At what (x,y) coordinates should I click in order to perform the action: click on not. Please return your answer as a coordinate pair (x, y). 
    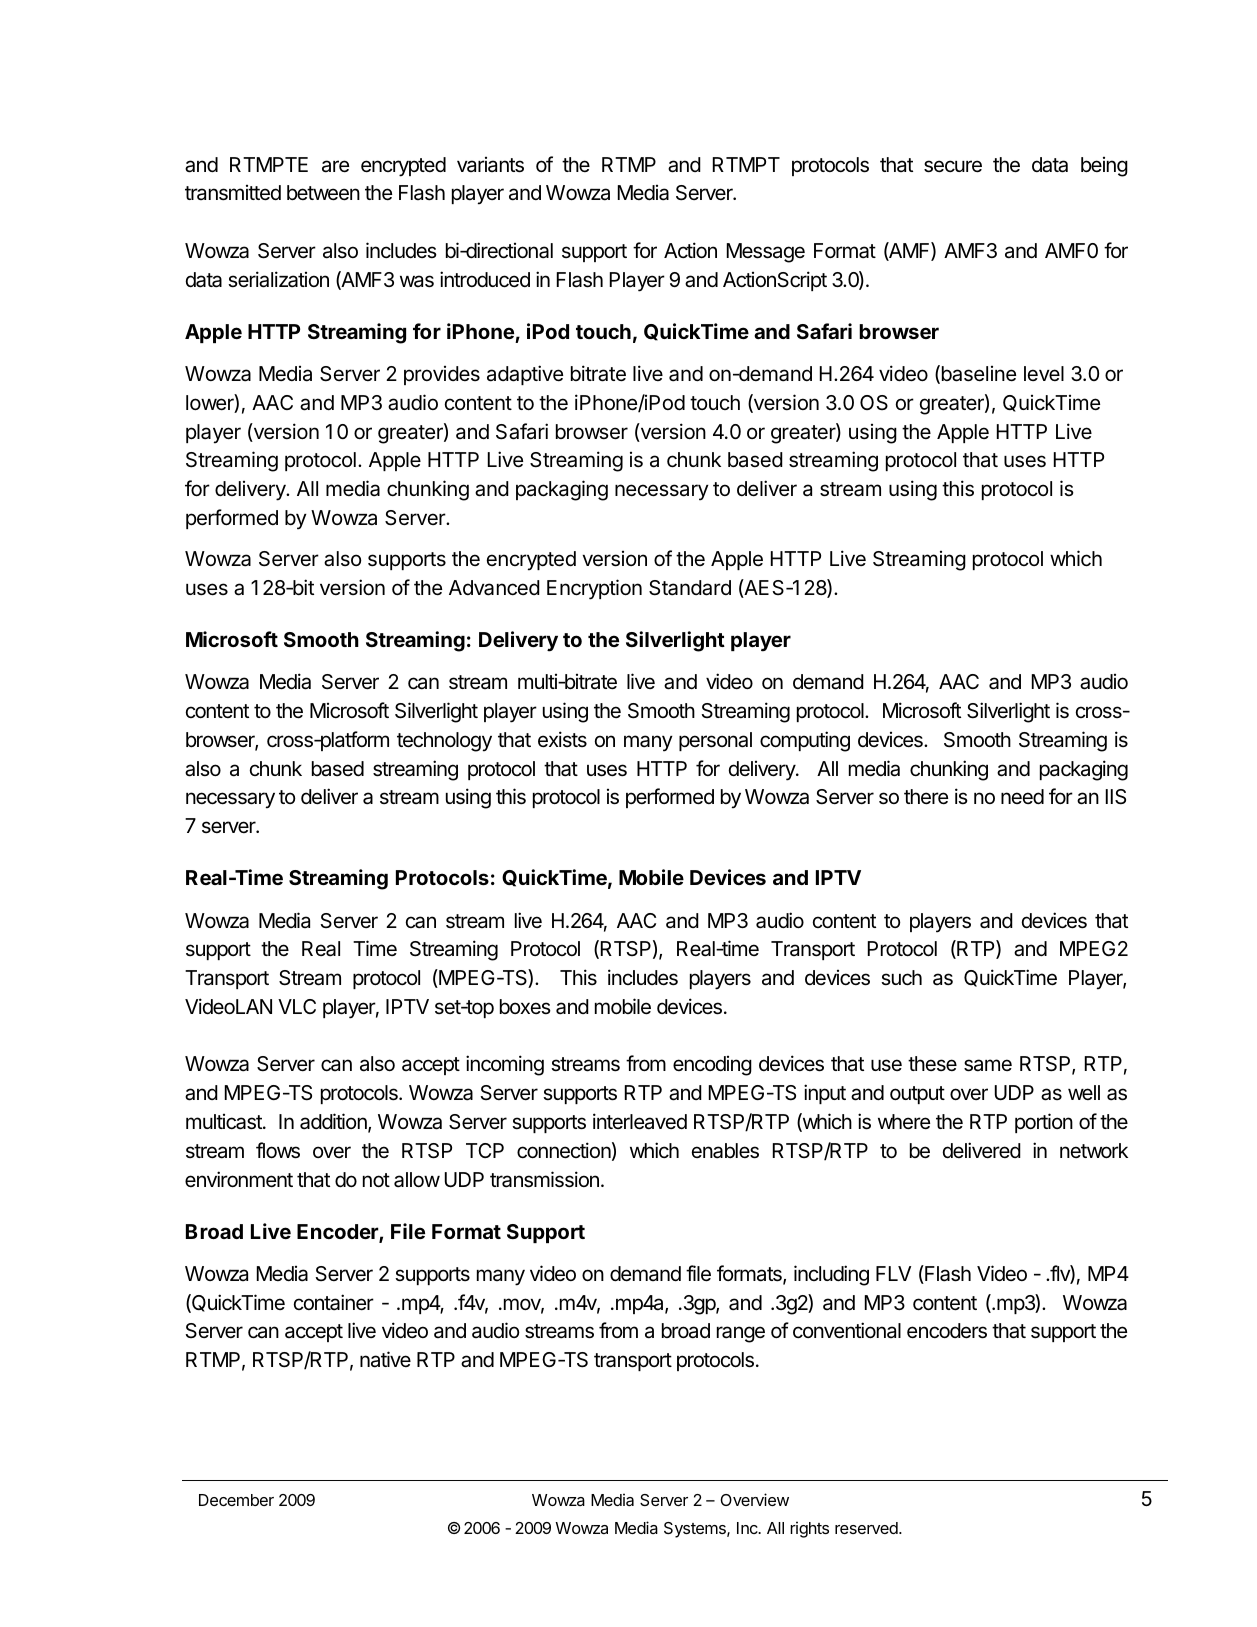
    Looking at the image, I should click on (376, 1180).
